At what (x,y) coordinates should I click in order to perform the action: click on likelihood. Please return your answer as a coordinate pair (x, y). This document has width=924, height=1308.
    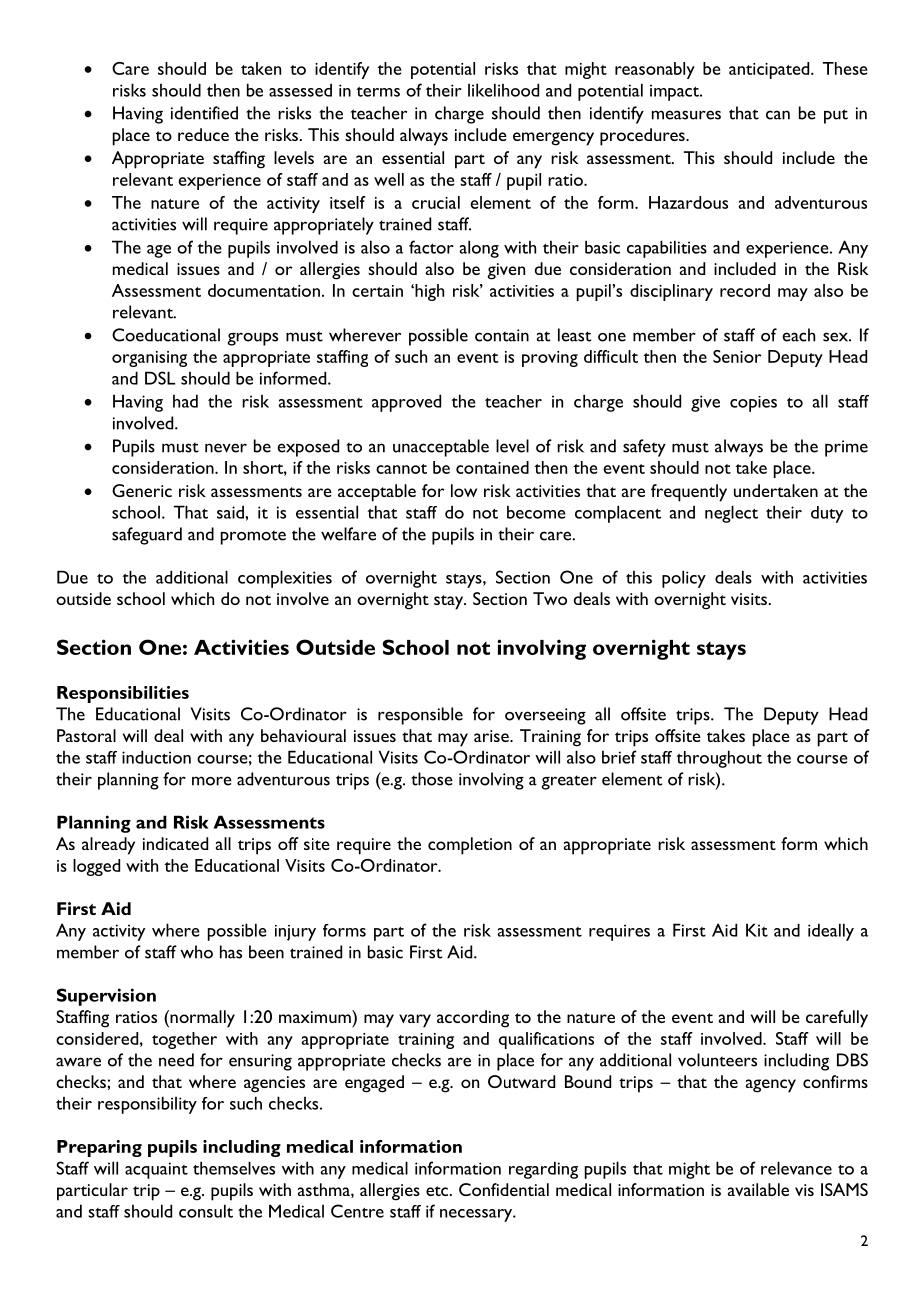
    Looking at the image, I should click on (503, 90).
